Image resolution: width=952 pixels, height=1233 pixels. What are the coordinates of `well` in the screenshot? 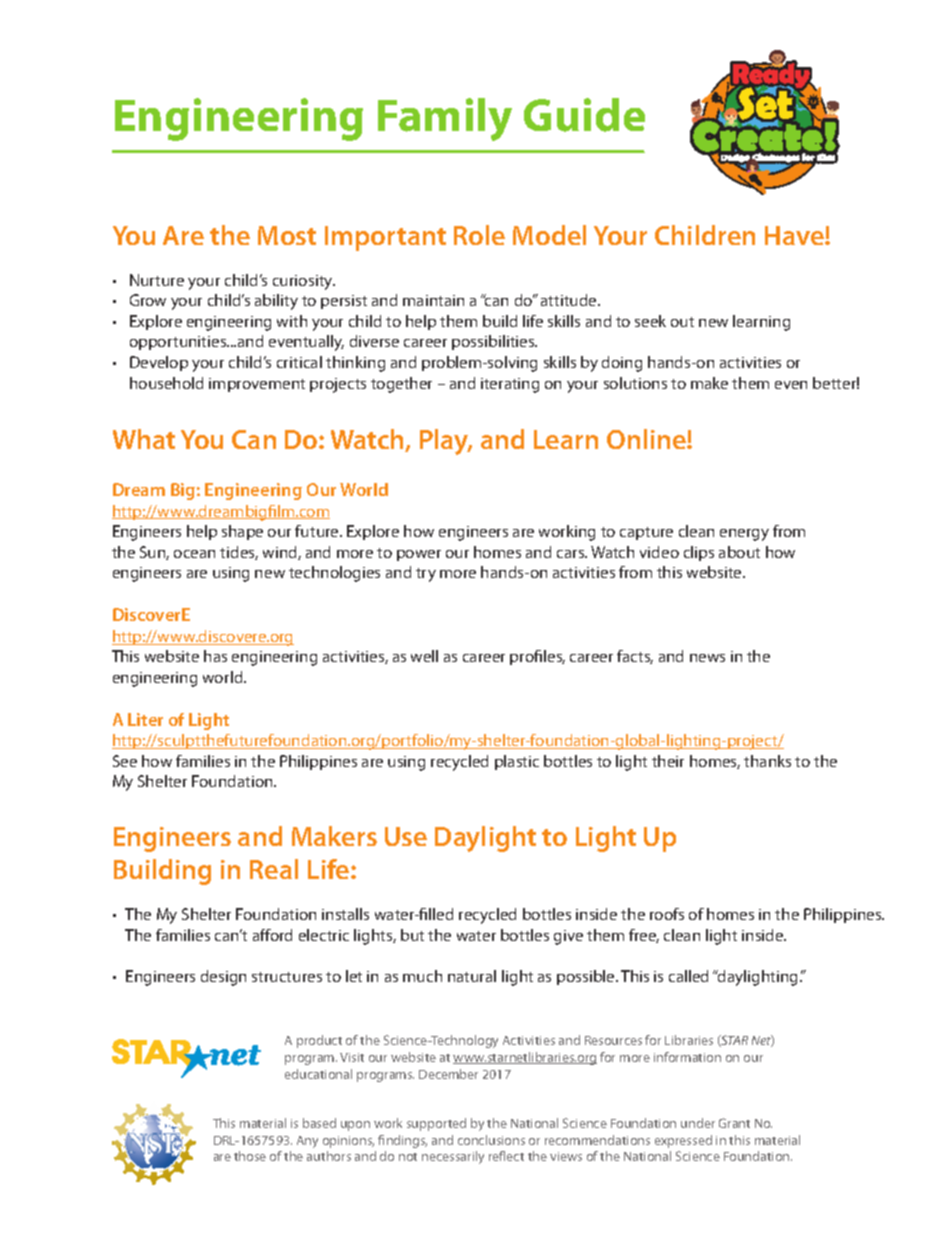 It's located at (424, 656).
